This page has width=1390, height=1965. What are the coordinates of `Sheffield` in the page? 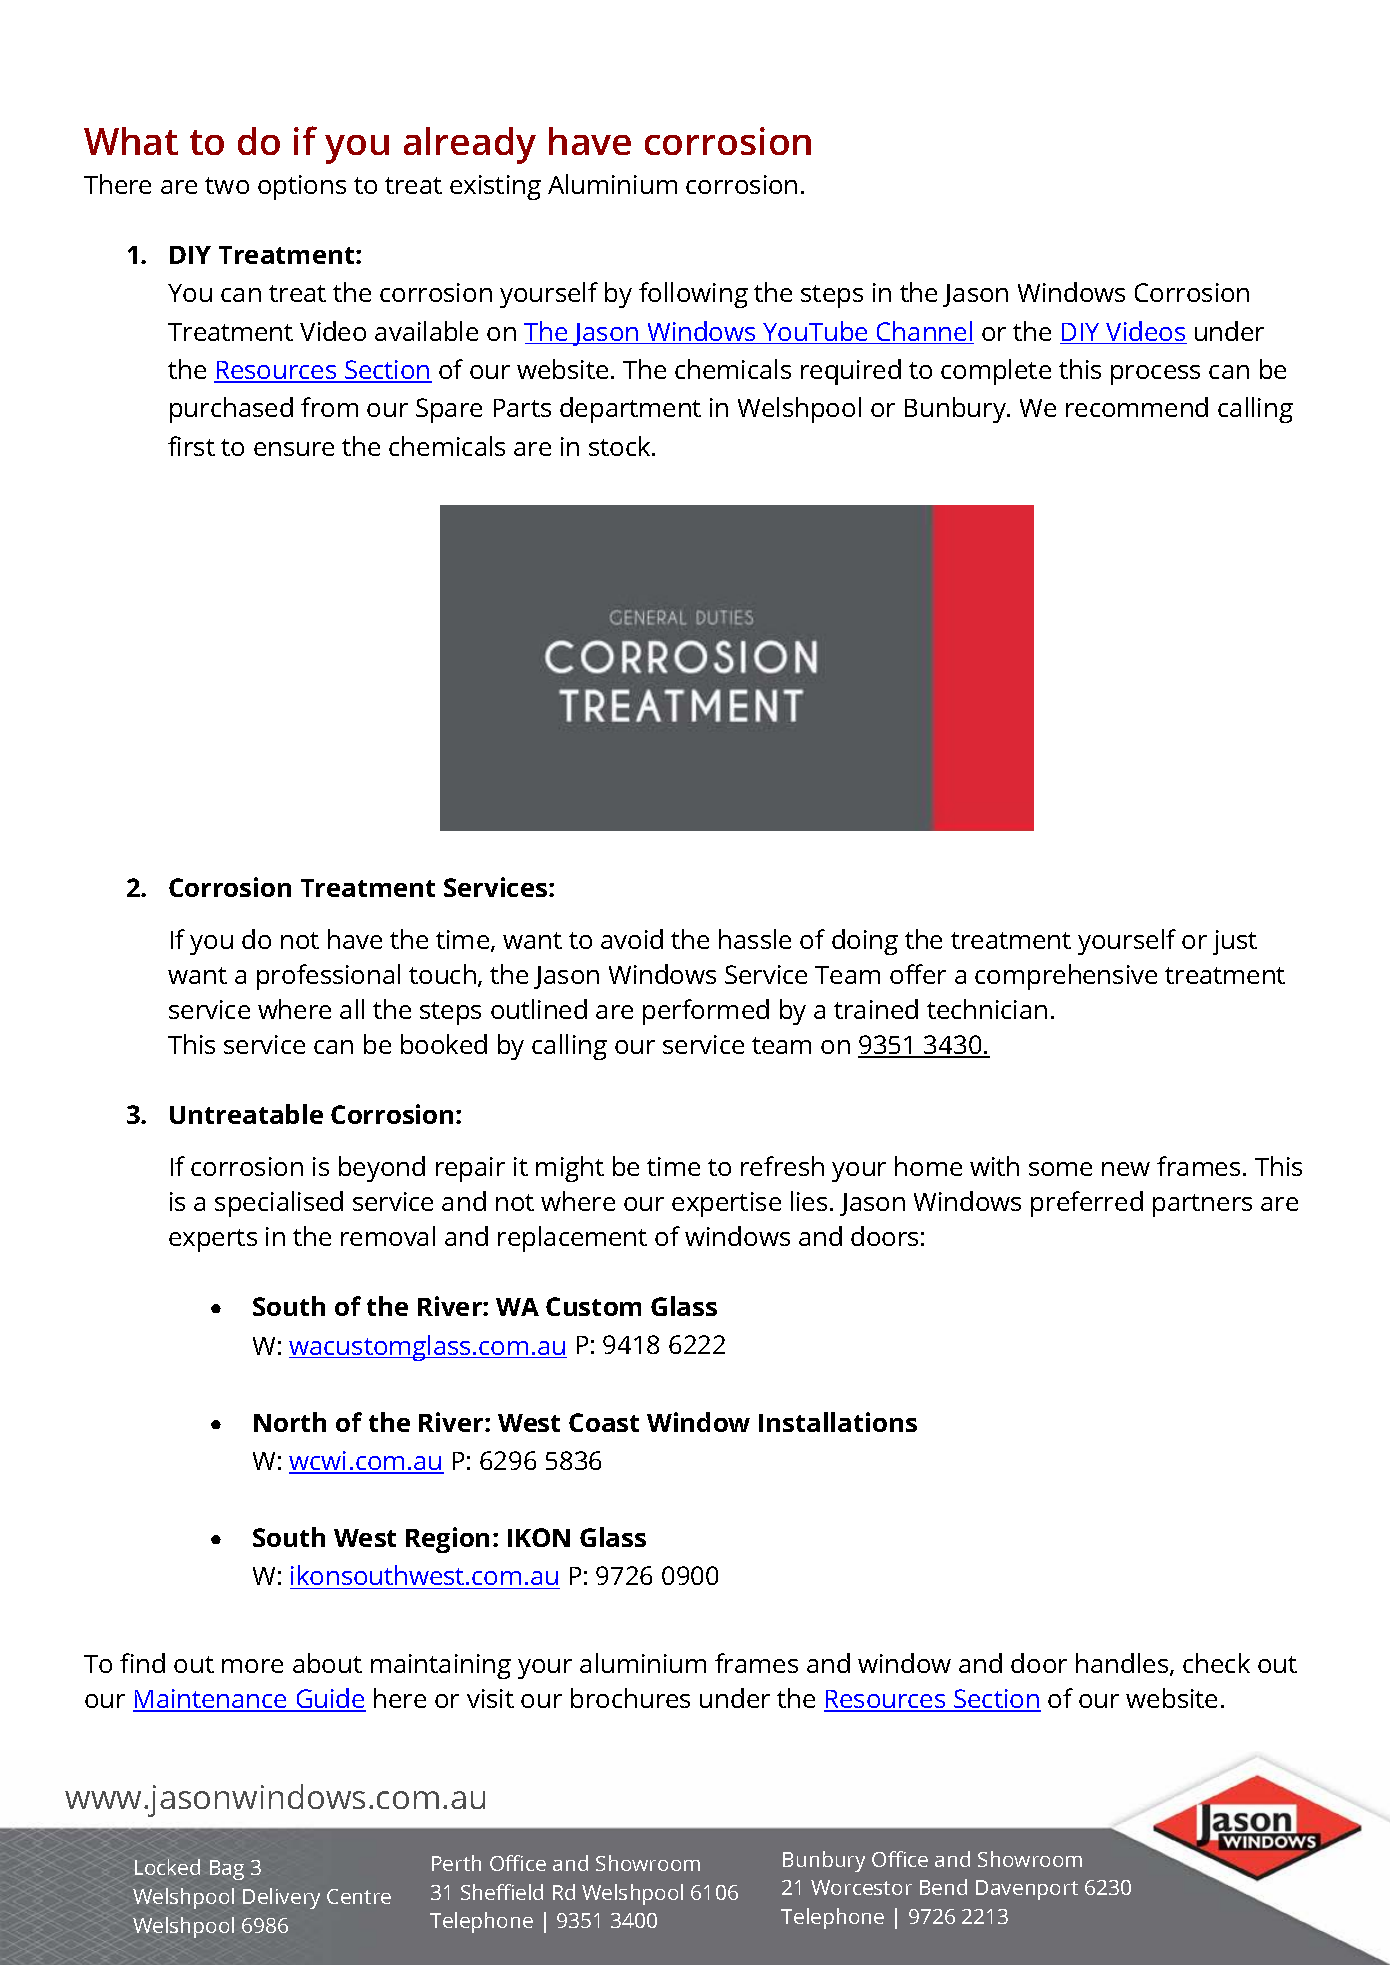 It's located at (502, 1892).
